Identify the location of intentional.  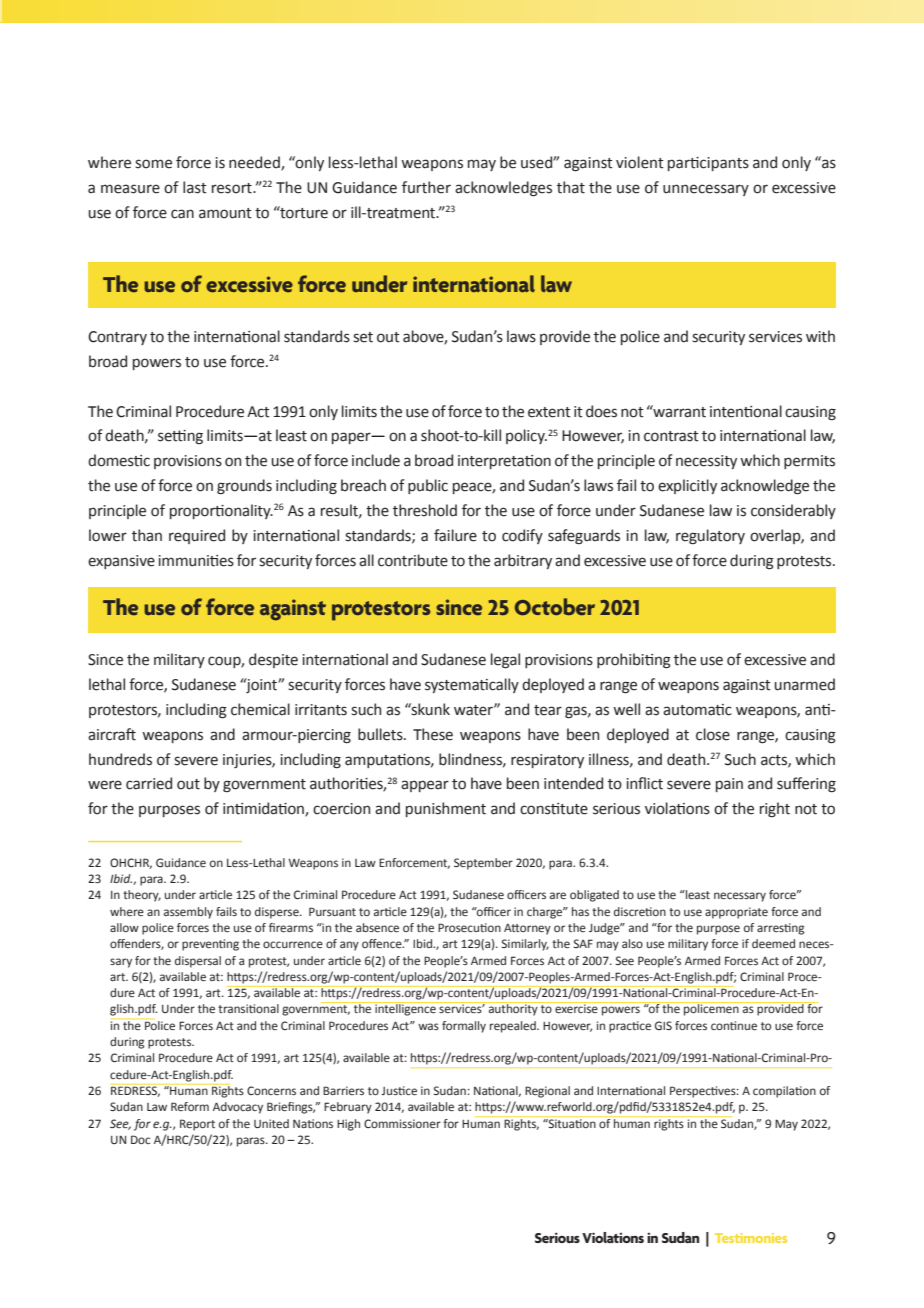
(746, 411).
